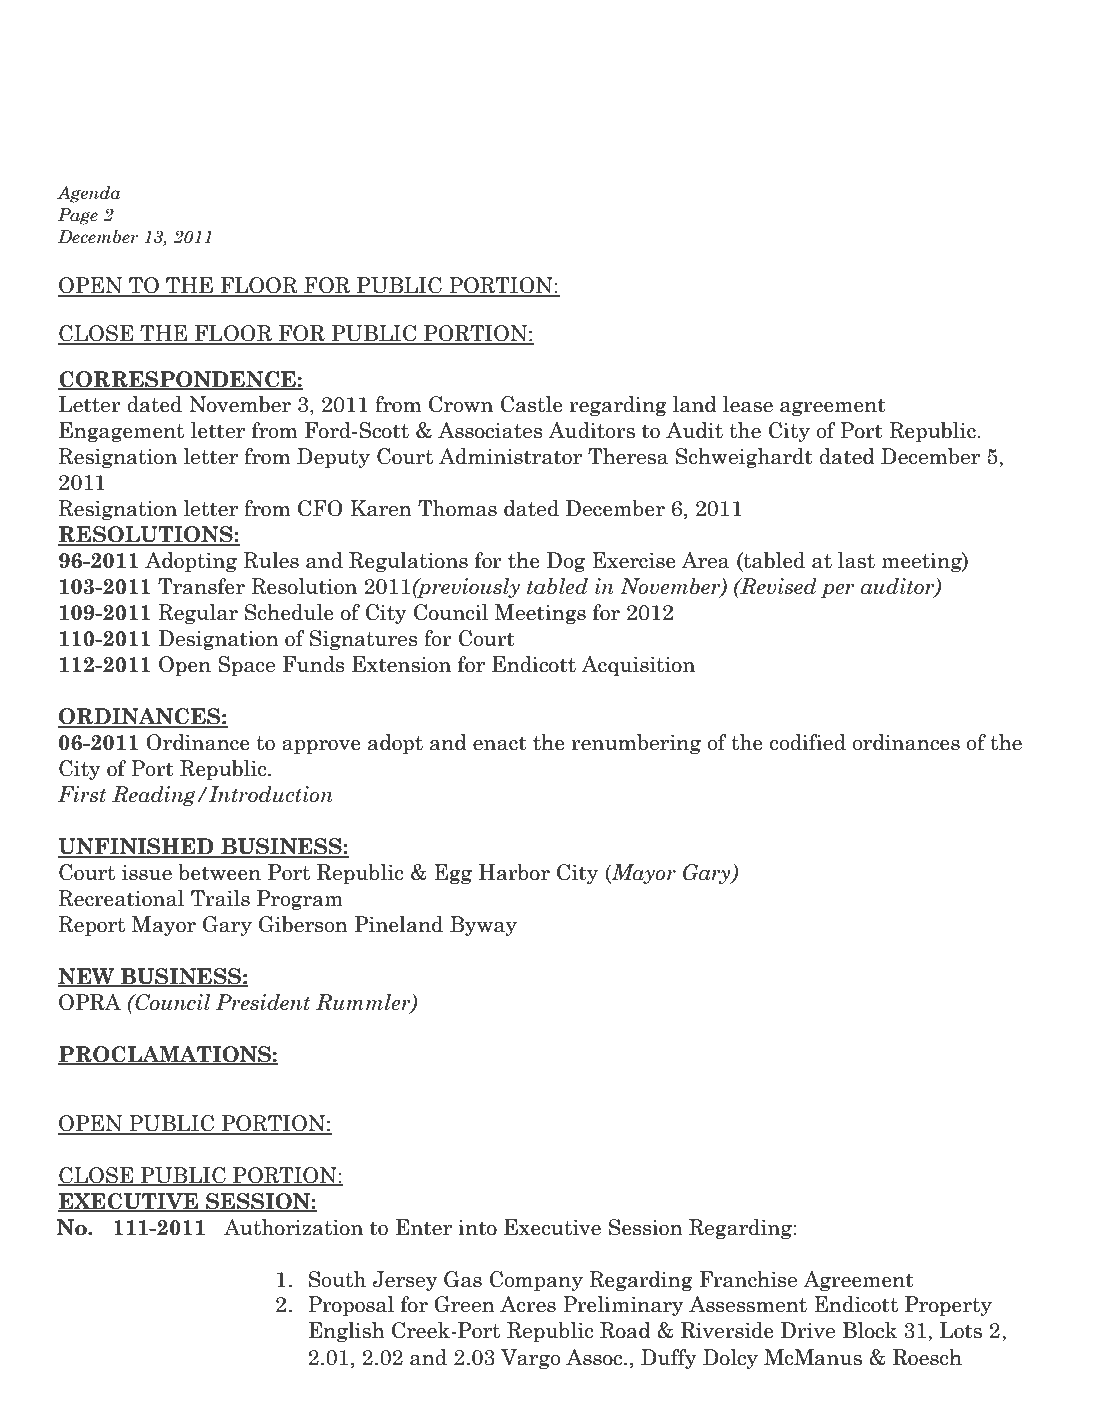 The image size is (1101, 1425). I want to click on last, so click(856, 560).
